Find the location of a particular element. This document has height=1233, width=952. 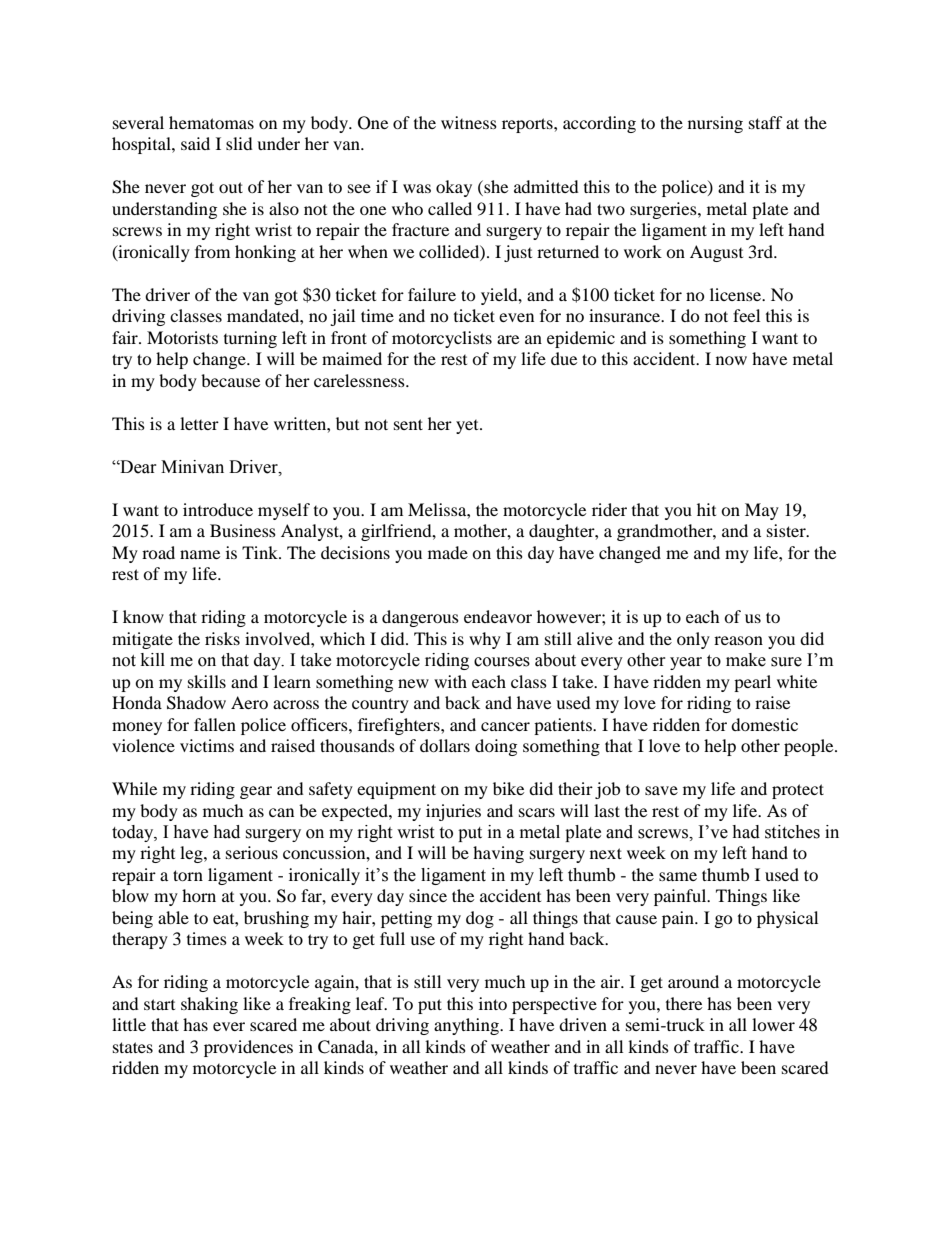

gear is located at coordinates (256, 792).
